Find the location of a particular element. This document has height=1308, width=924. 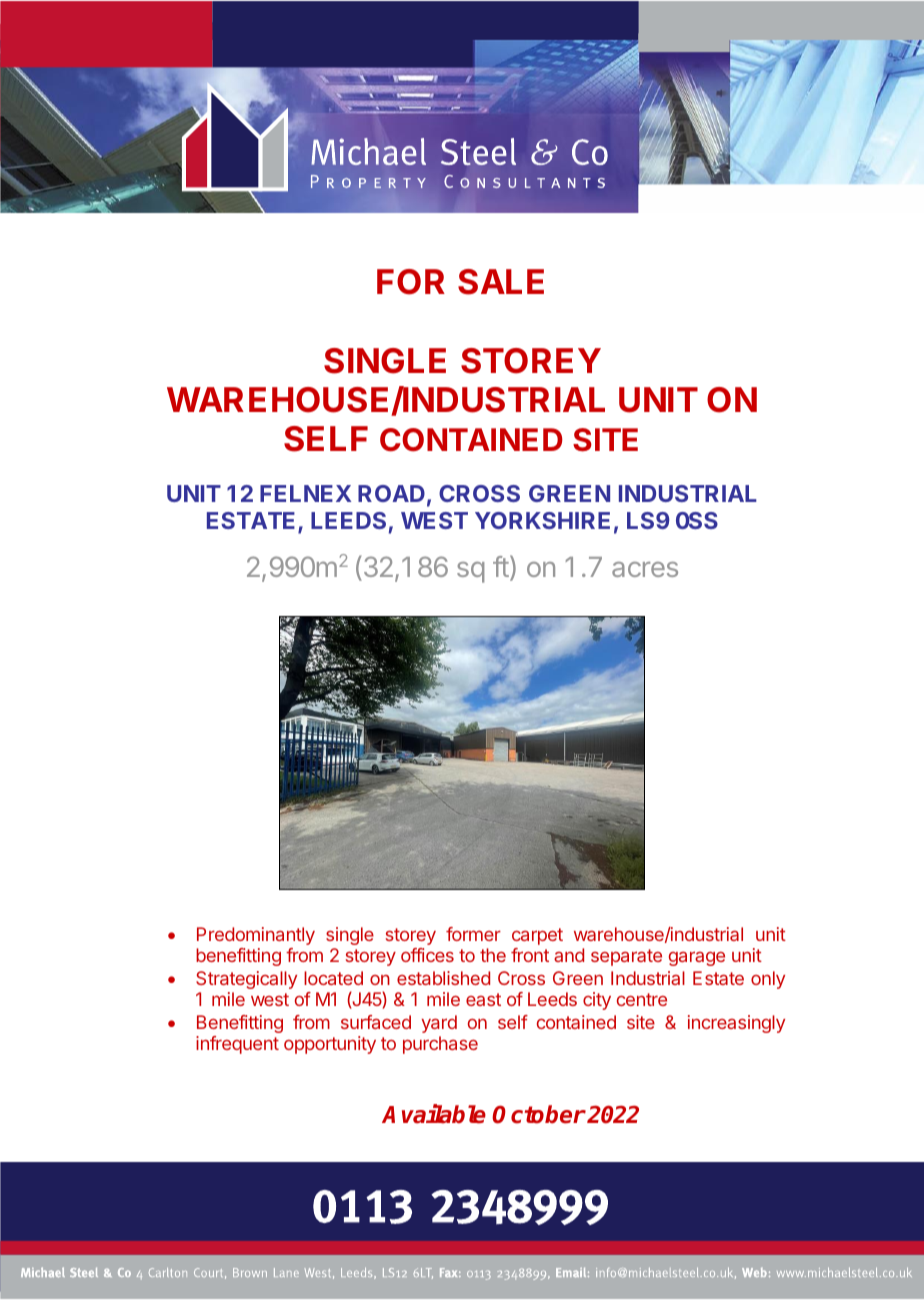

infrequent is located at coordinates (237, 1045).
